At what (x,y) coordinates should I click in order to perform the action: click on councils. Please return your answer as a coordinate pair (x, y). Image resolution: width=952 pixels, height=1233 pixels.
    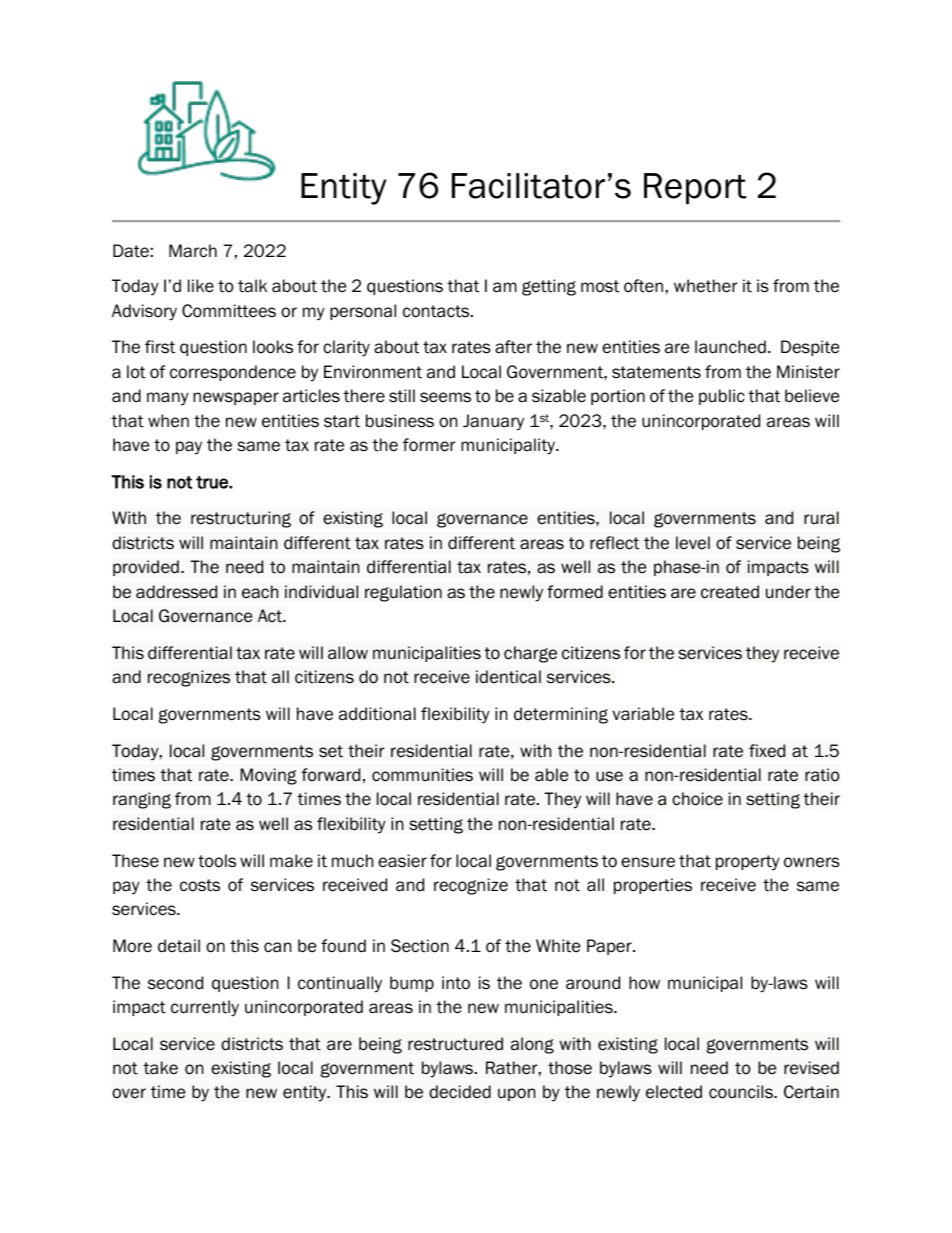
    Looking at the image, I should click on (742, 1092).
